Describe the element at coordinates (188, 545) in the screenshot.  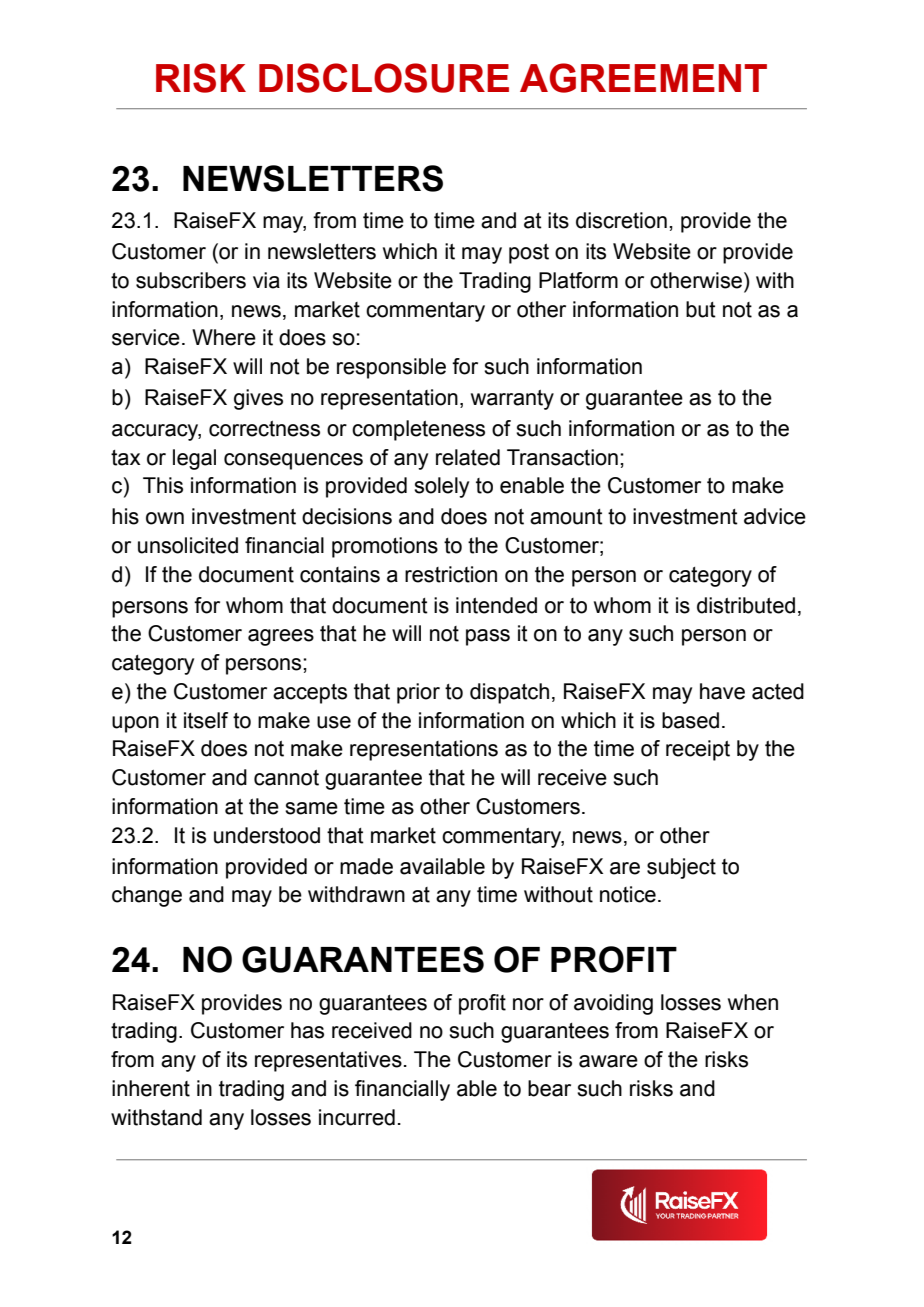
I see `unsolicited` at that location.
